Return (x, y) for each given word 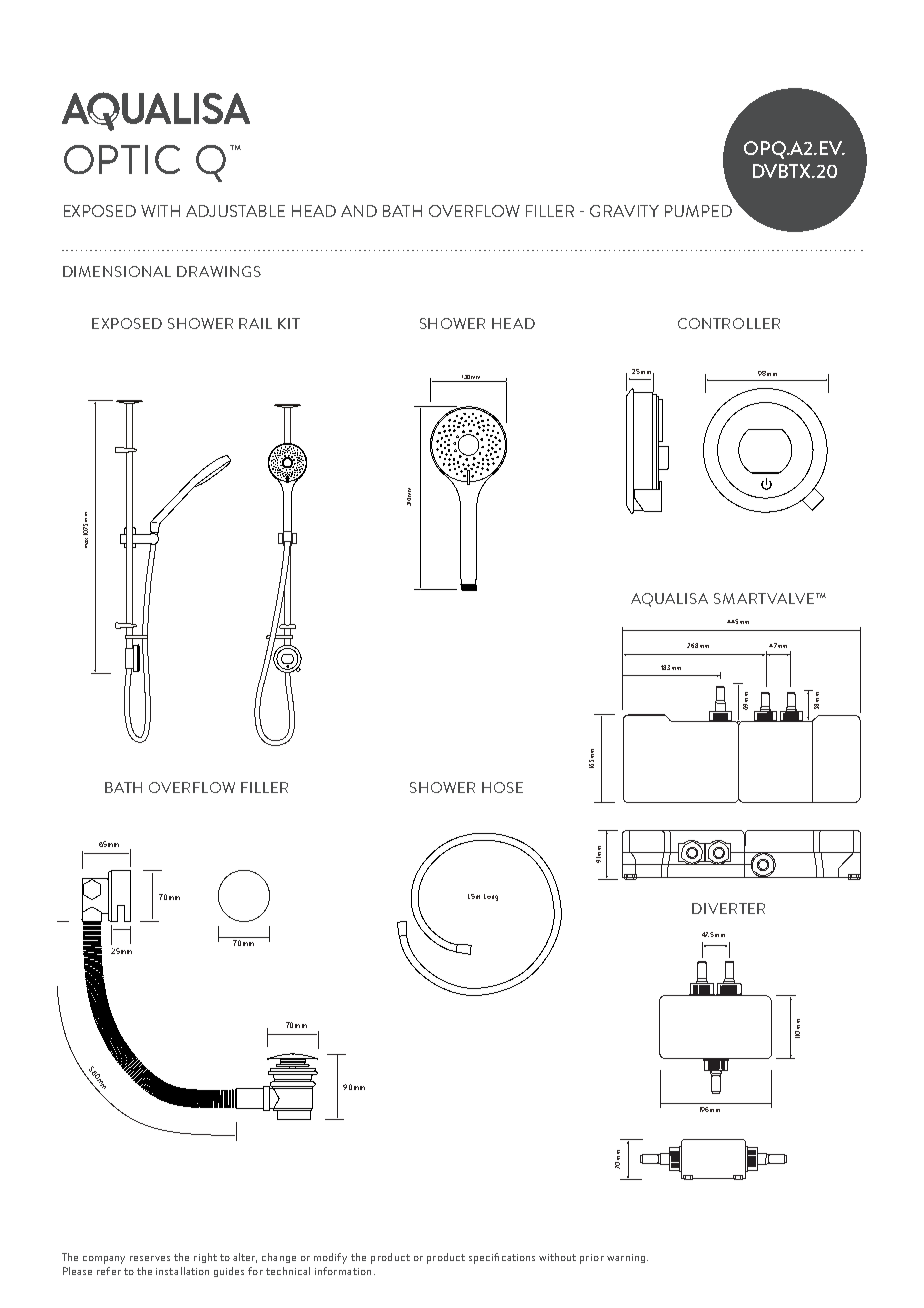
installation (182, 1271)
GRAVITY (624, 211)
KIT (289, 323)
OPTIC (122, 159)
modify (330, 1258)
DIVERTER (728, 908)
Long (491, 897)
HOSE (502, 787)
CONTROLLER (729, 323)
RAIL (255, 323)
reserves (150, 1258)
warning (626, 1258)
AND (359, 211)
